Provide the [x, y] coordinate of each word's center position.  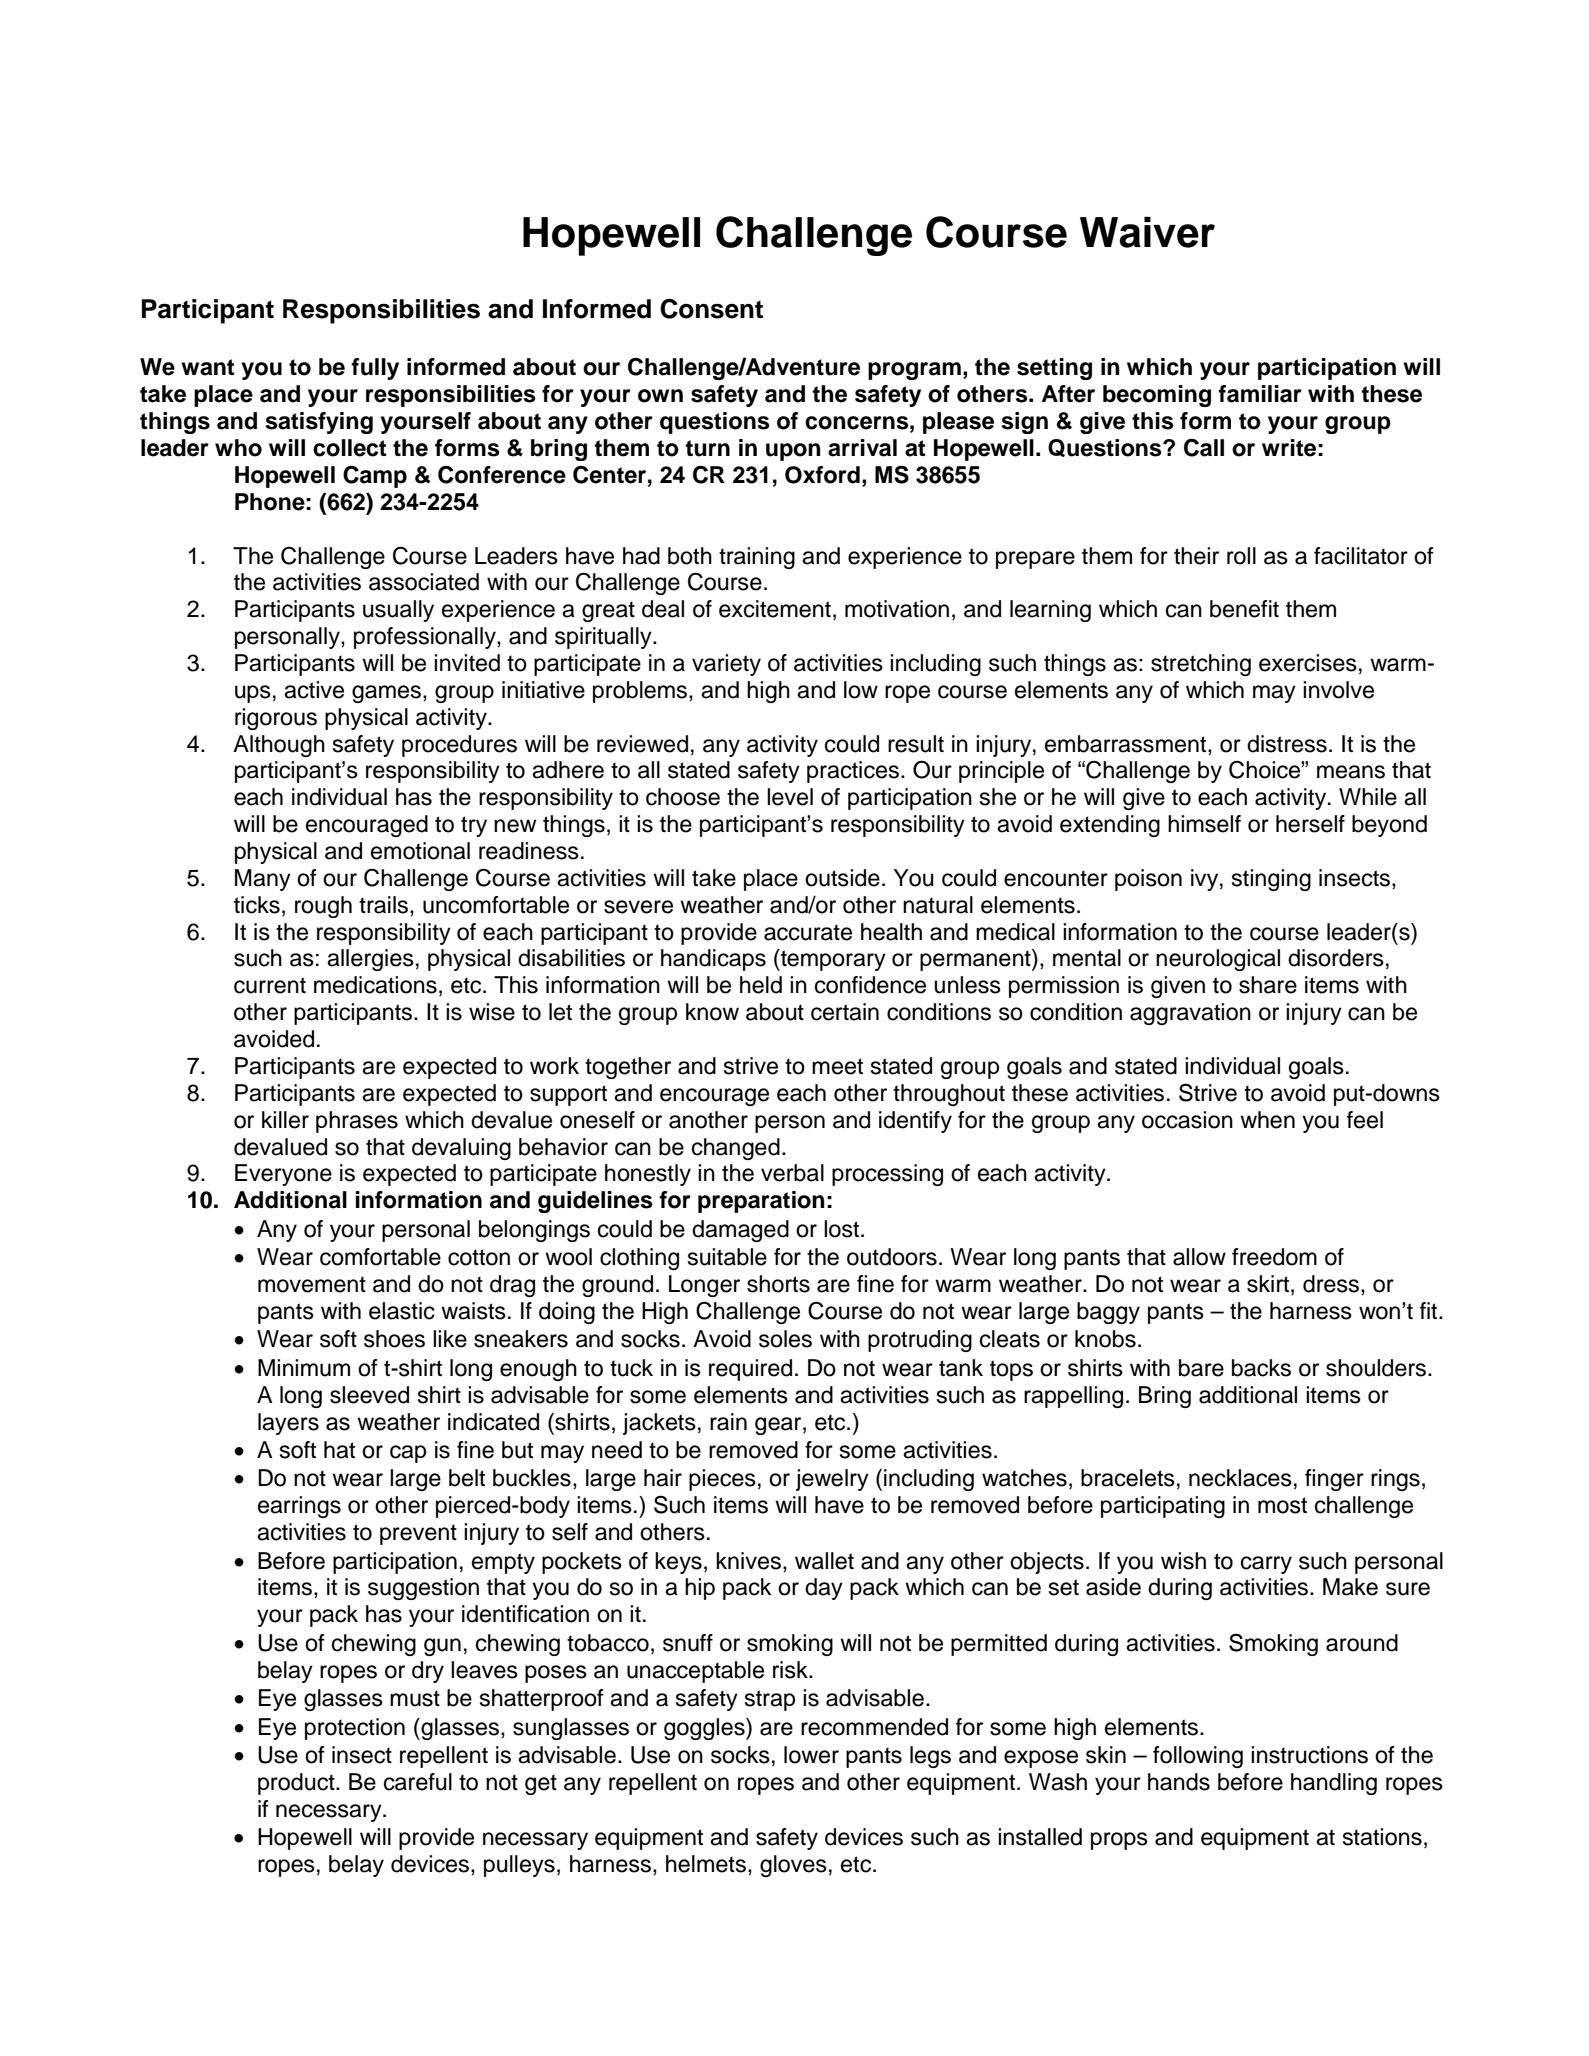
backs [1261, 1368]
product [297, 1784]
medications [375, 985]
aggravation [1190, 1014]
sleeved [369, 1395]
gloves [793, 1866]
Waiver [1147, 232]
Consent [711, 309]
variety [726, 665]
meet [837, 1066]
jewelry [832, 1480]
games [388, 694]
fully [375, 369]
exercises [1308, 663]
